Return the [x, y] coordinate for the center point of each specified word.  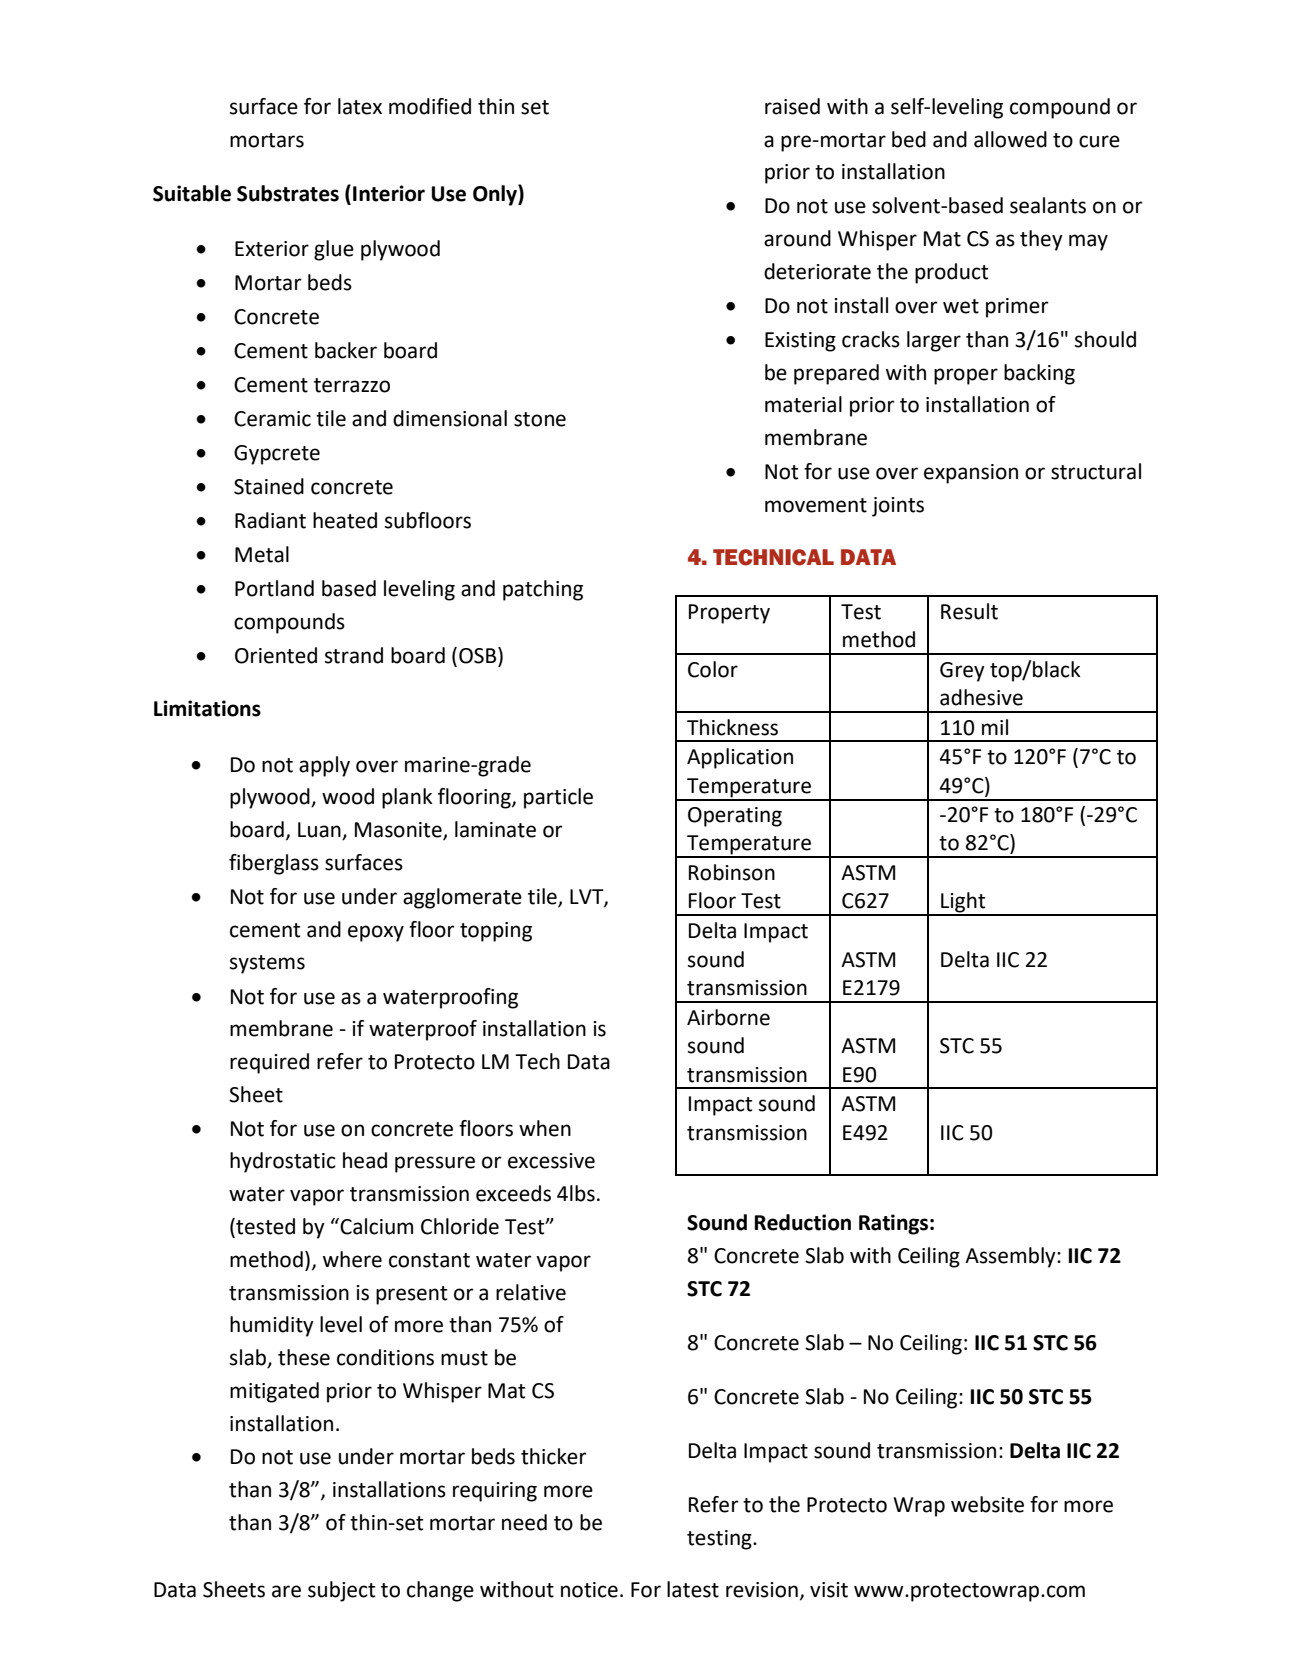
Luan [320, 831]
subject [341, 1591]
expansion [971, 474]
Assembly [1011, 1257]
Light [963, 903]
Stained [269, 486]
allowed [1010, 139]
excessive [551, 1161]
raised [792, 106]
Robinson [732, 872]
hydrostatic [283, 1162]
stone [540, 419]
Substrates [288, 193]
